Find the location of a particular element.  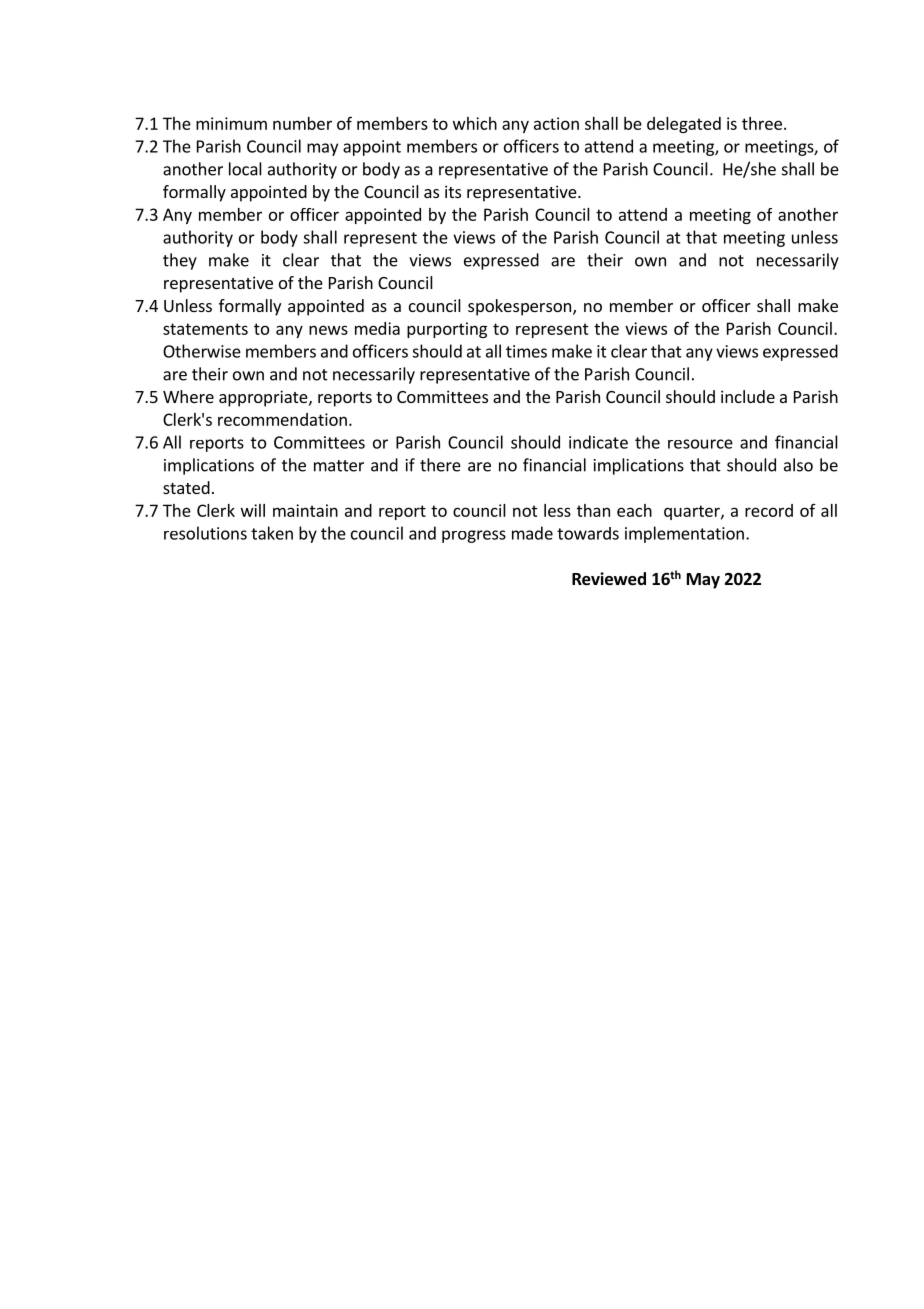

include is located at coordinates (748, 396).
